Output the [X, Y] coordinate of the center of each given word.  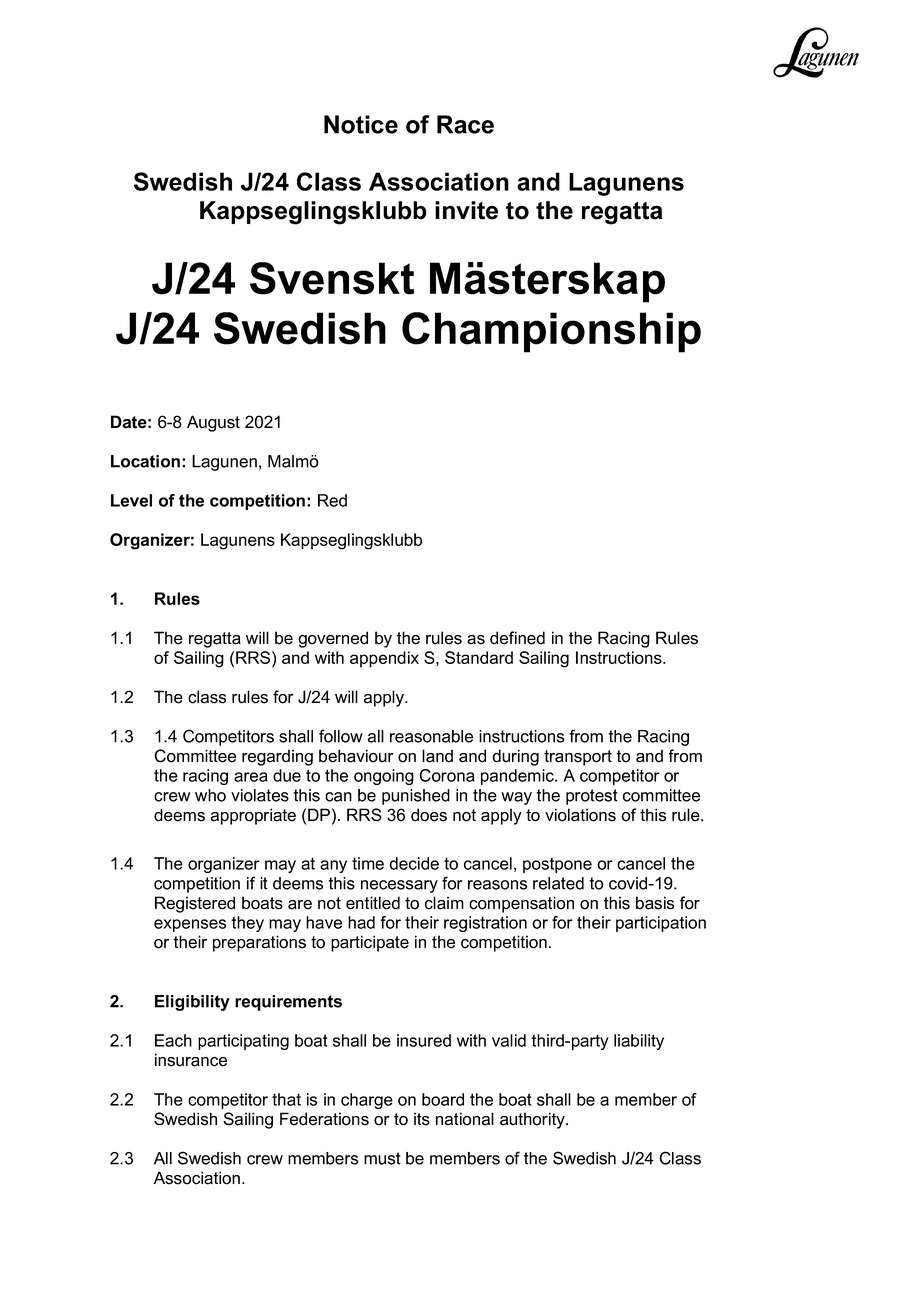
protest [592, 797]
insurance [191, 1060]
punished [416, 797]
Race [465, 124]
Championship [551, 332]
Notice [361, 124]
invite [466, 210]
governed [333, 639]
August [213, 423]
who [210, 795]
